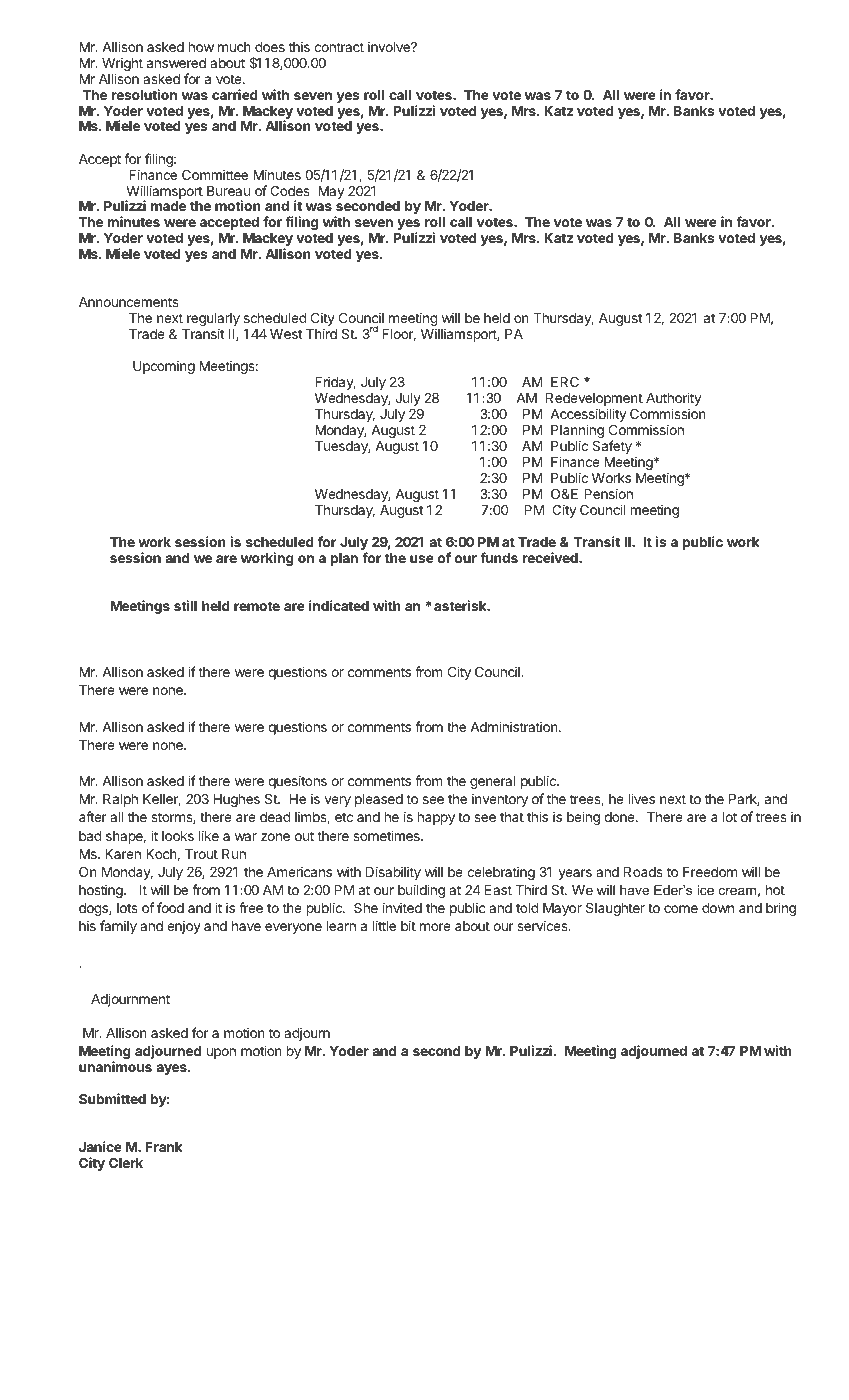 The width and height of the page is (849, 1400). Describe the element at coordinates (436, 818) in the page. I see `happy` at that location.
